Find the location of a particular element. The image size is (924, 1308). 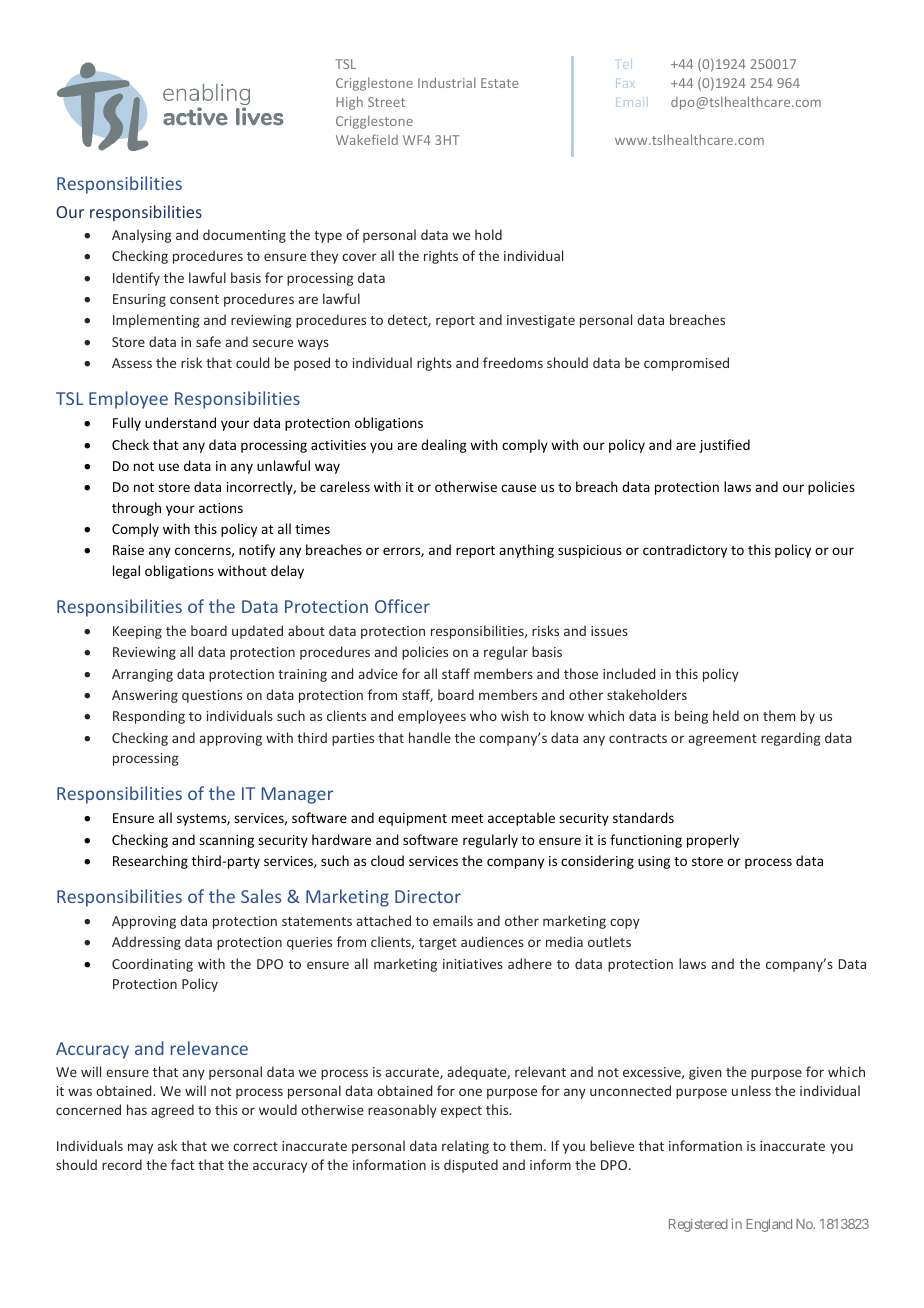

disputed is located at coordinates (471, 1166).
